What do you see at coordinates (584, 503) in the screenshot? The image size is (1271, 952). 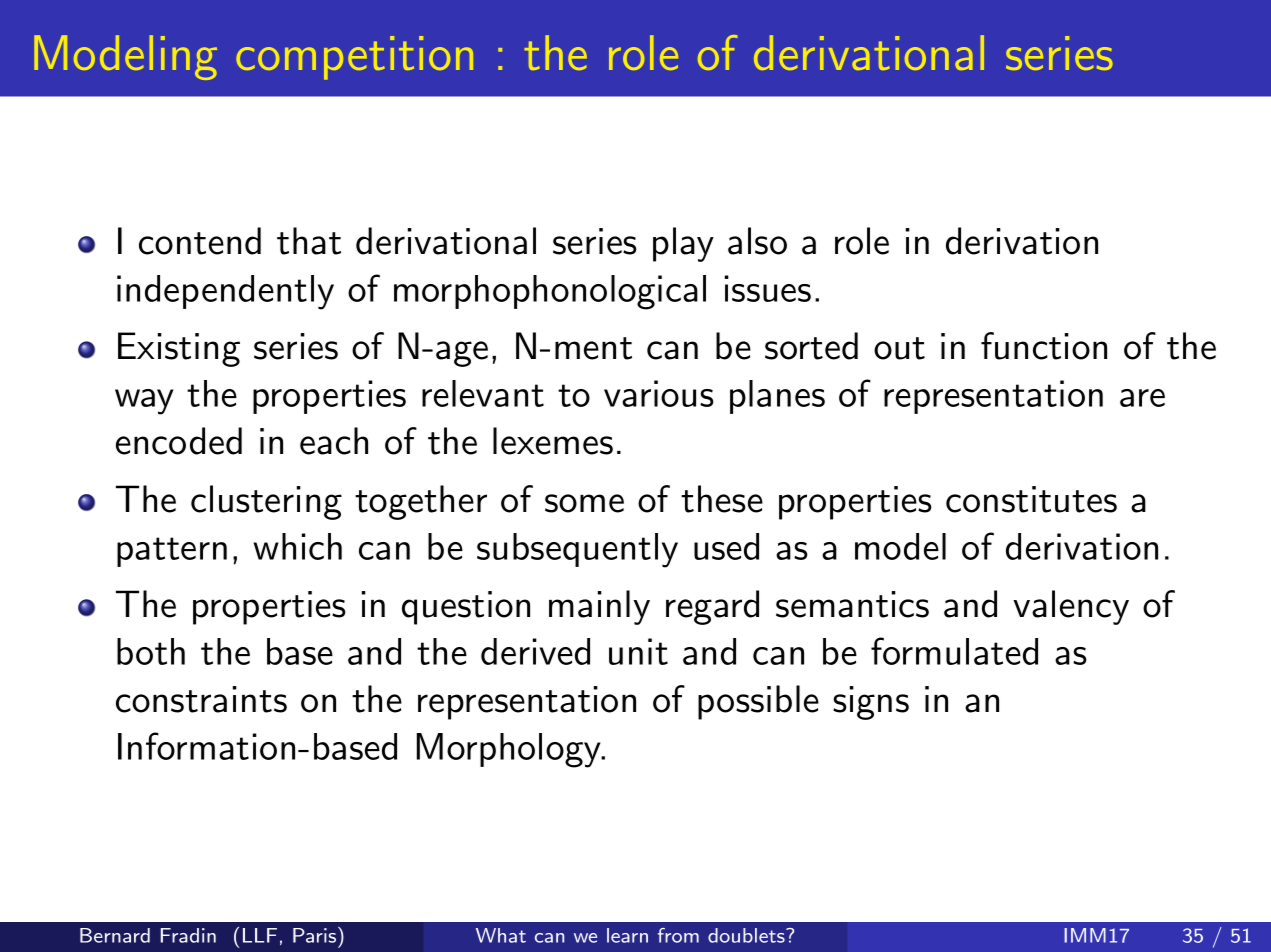 I see `some` at bounding box center [584, 503].
